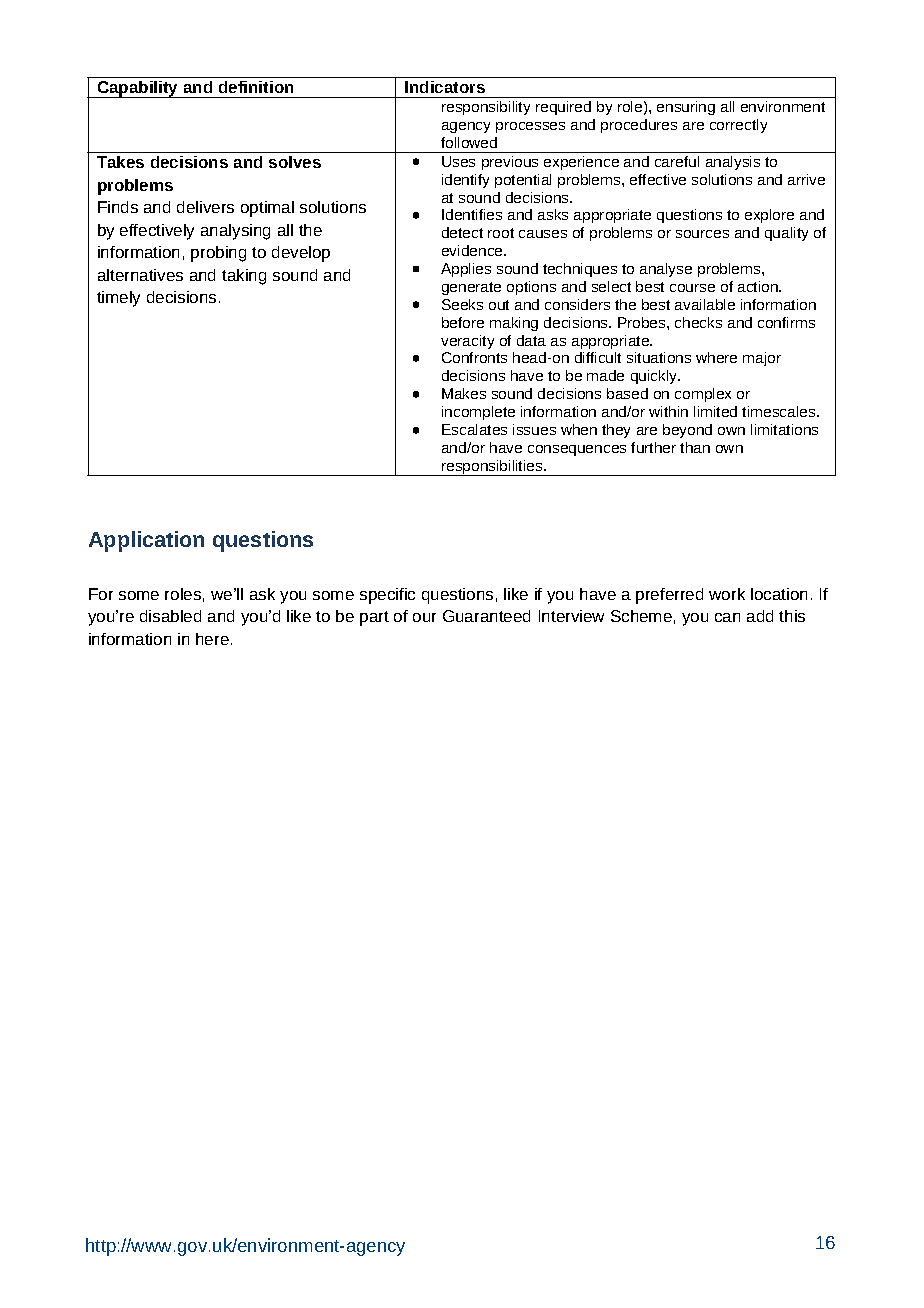 This page has height=1308, width=924. Describe the element at coordinates (486, 616) in the page. I see `Guaranteed` at that location.
